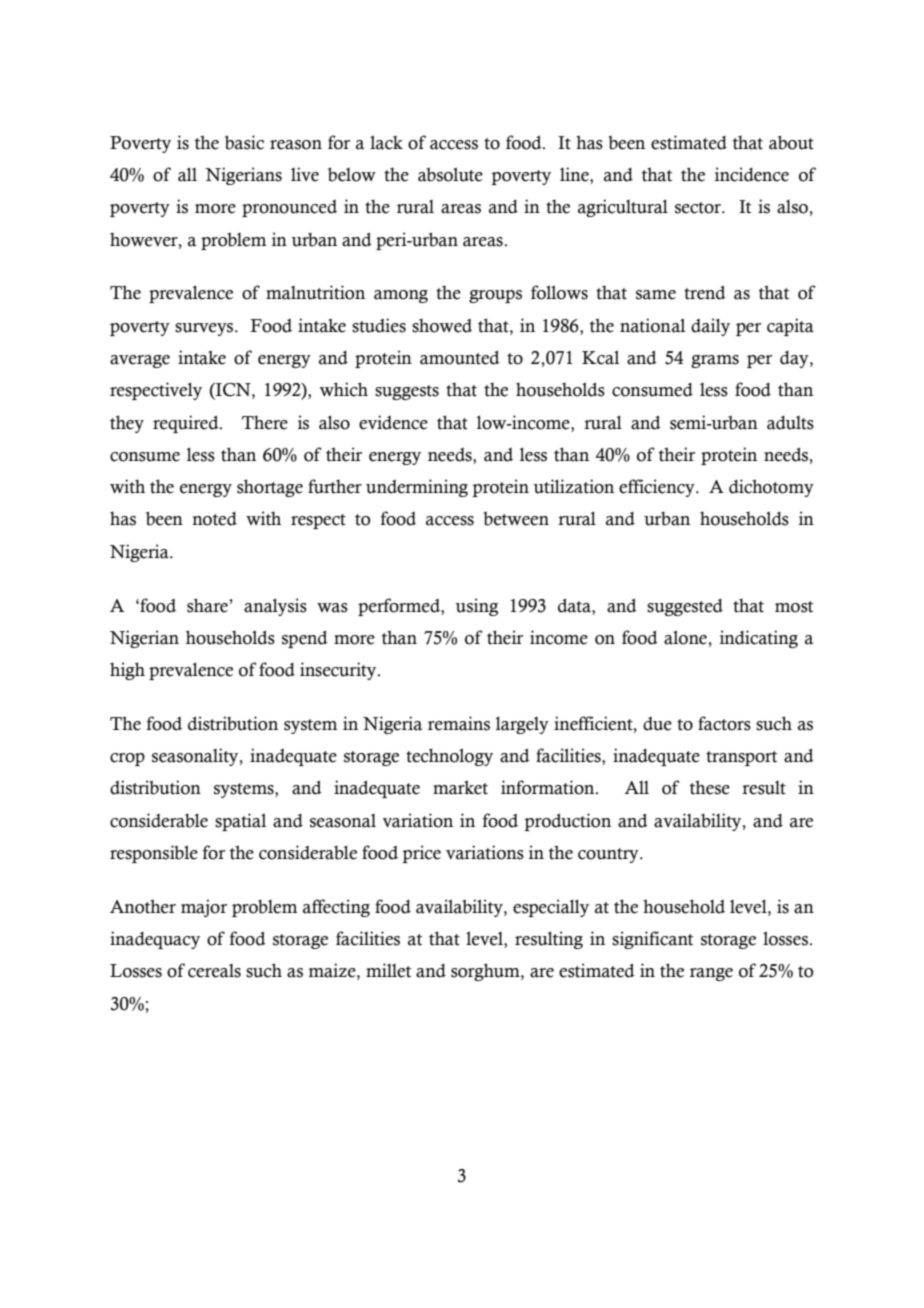  What do you see at coordinates (244, 142) in the screenshot?
I see `basic` at bounding box center [244, 142].
